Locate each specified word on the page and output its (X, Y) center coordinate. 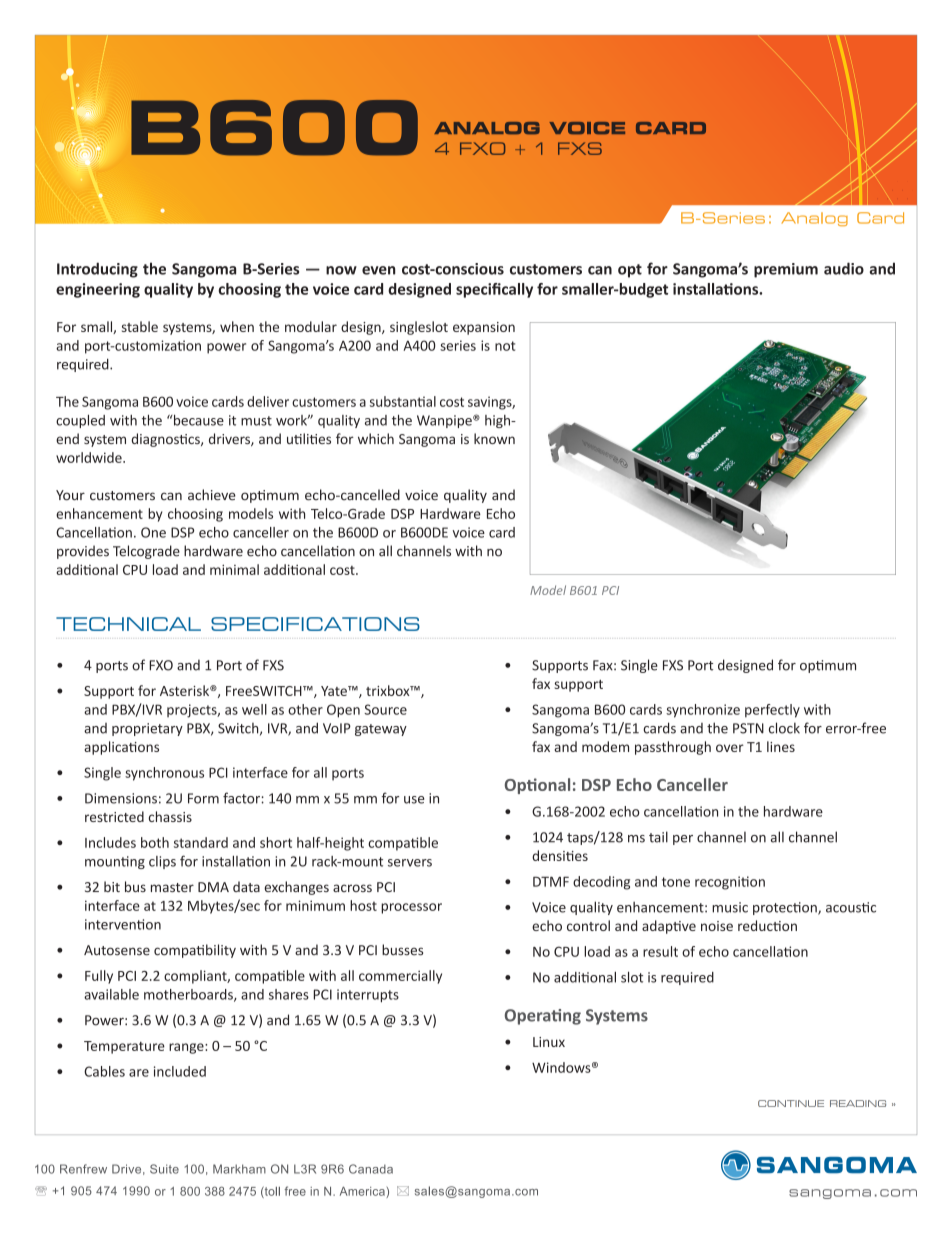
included (180, 1071)
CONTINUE (791, 1103)
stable (140, 326)
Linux (549, 1042)
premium (786, 270)
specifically (494, 290)
